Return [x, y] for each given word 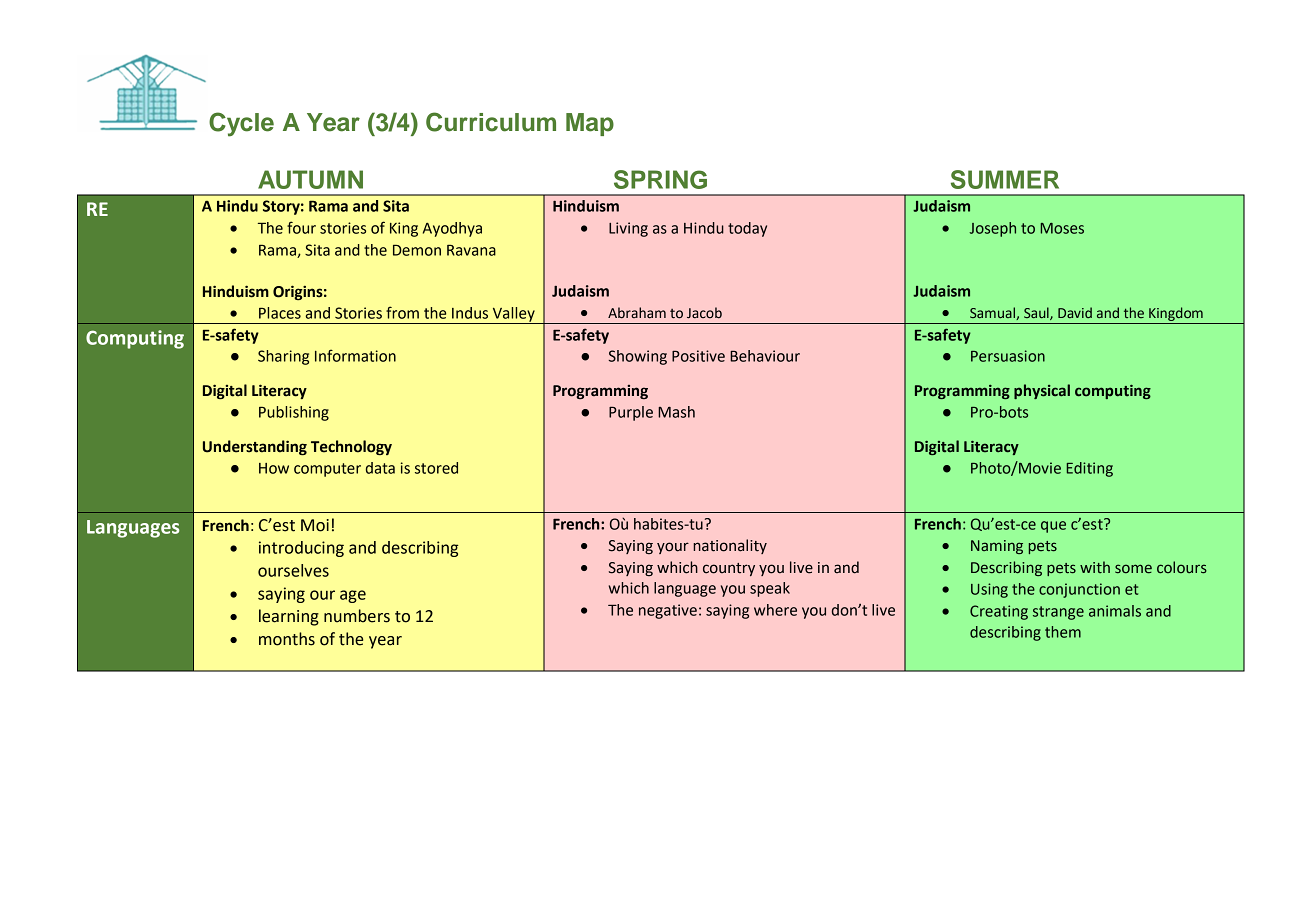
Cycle [241, 124]
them [1063, 632]
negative [668, 611]
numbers [357, 616]
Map [590, 124]
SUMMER [1005, 179]
